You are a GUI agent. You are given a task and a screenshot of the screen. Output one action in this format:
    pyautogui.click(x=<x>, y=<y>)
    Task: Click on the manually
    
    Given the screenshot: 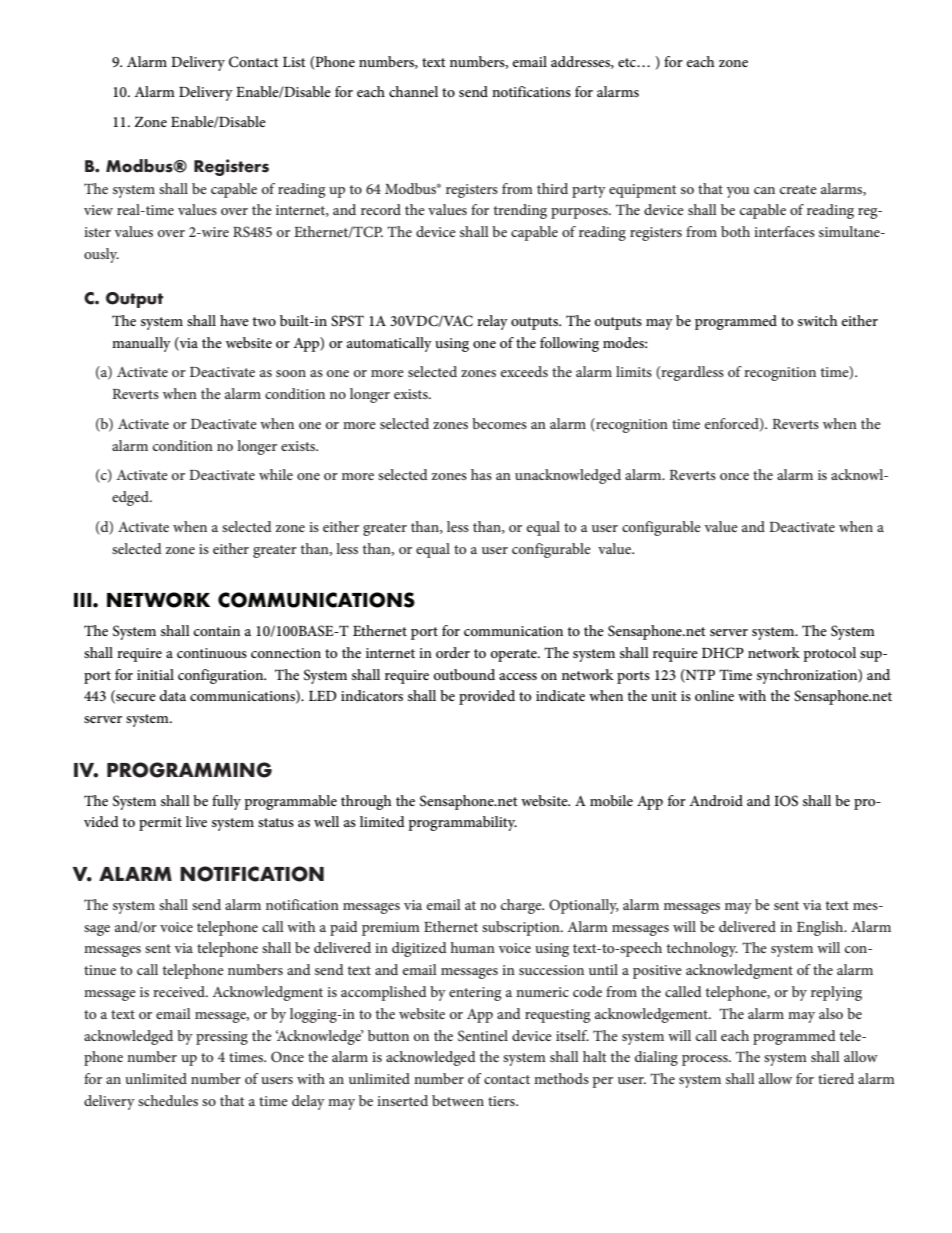 What is the action you would take?
    pyautogui.click(x=141, y=344)
